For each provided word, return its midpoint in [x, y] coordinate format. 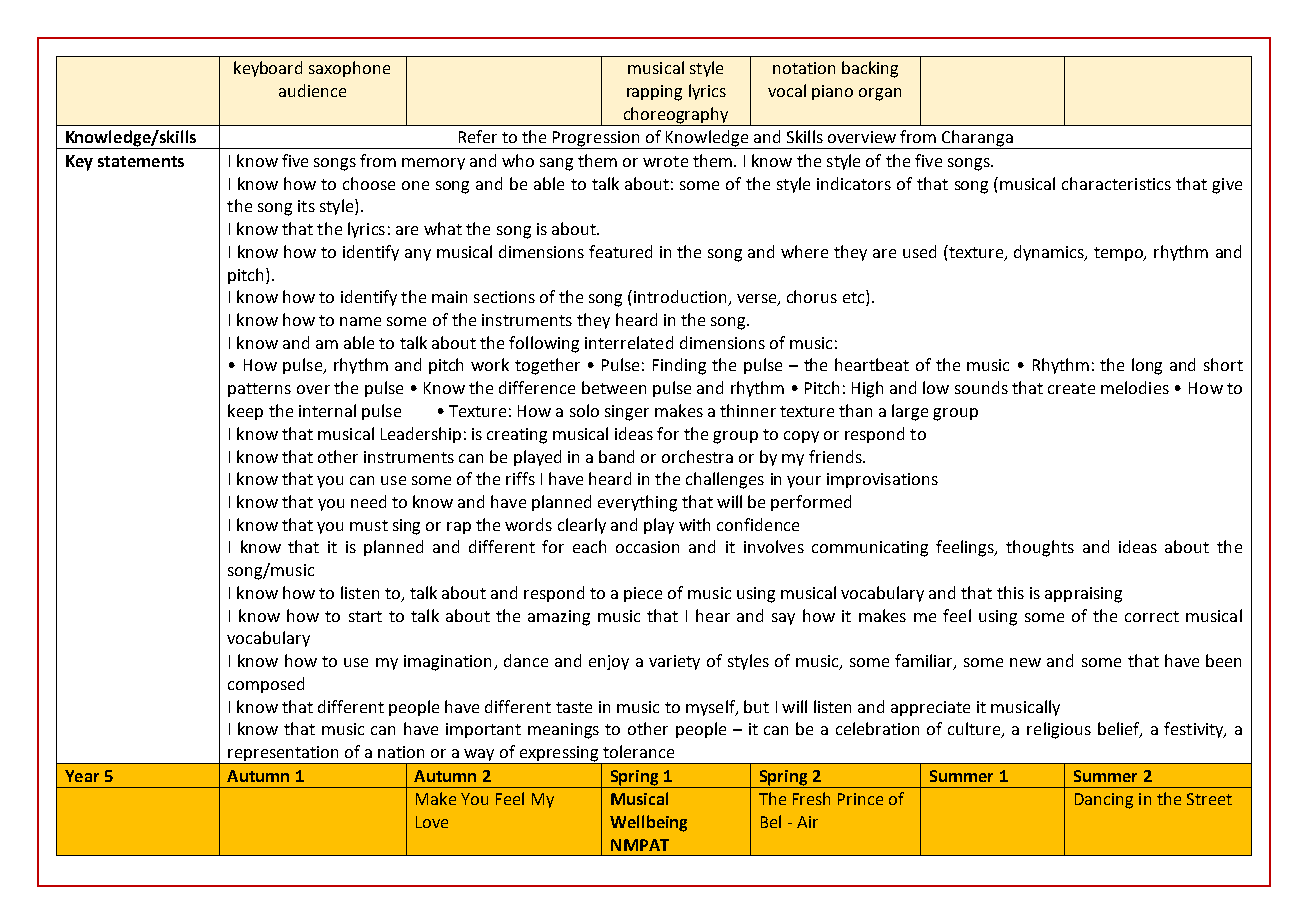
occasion [647, 547]
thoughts [1040, 548]
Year [82, 776]
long [1147, 366]
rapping [654, 93]
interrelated [629, 342]
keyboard [268, 69]
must [369, 525]
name [360, 321]
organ [880, 94]
